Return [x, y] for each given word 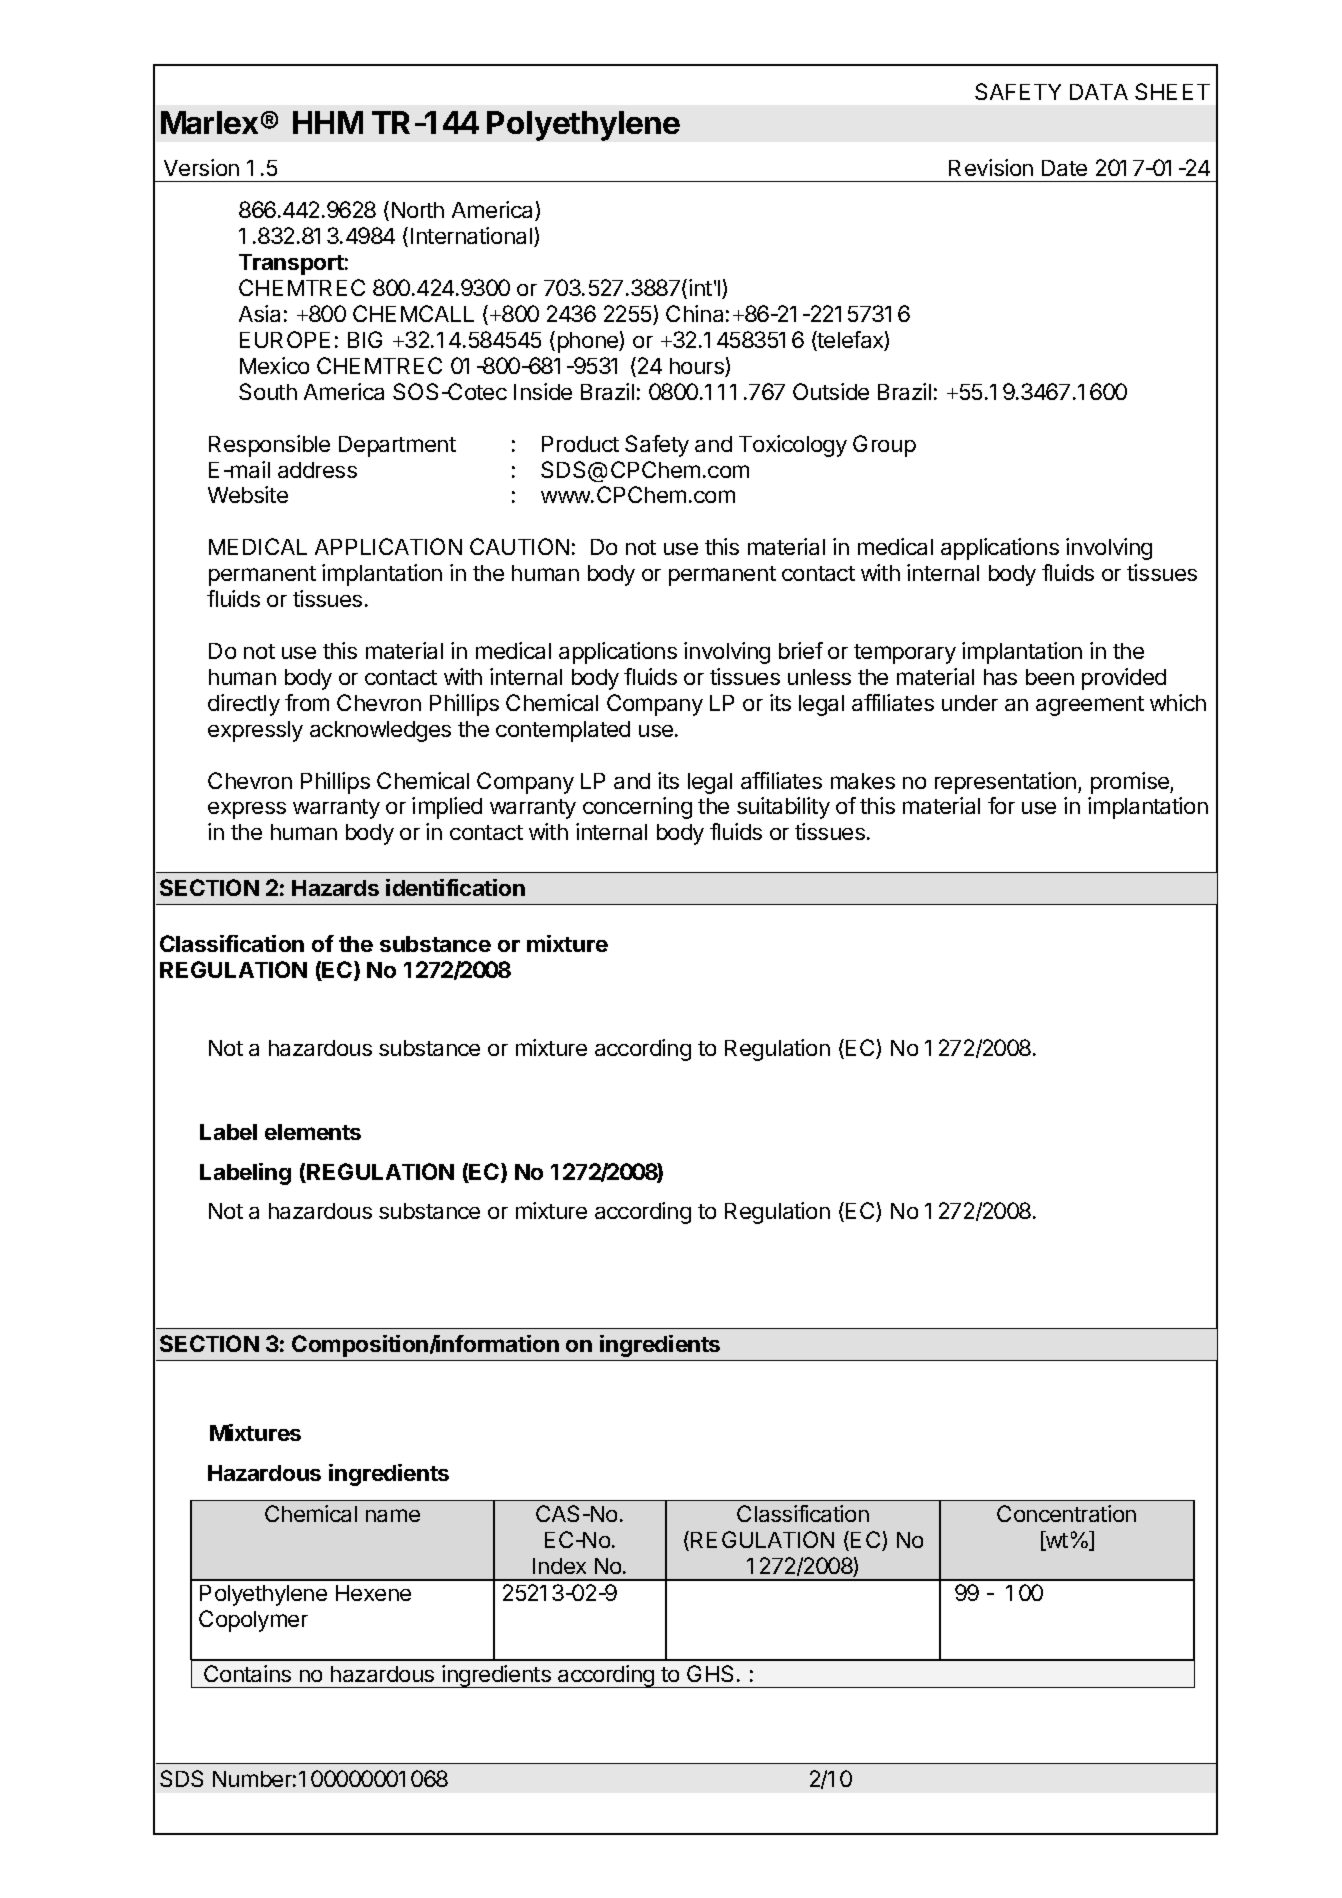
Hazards [335, 888]
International [471, 235]
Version [201, 167]
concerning [637, 808]
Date [1064, 168]
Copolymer [253, 1621]
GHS [710, 1673]
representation [1005, 783]
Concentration [1066, 1513]
